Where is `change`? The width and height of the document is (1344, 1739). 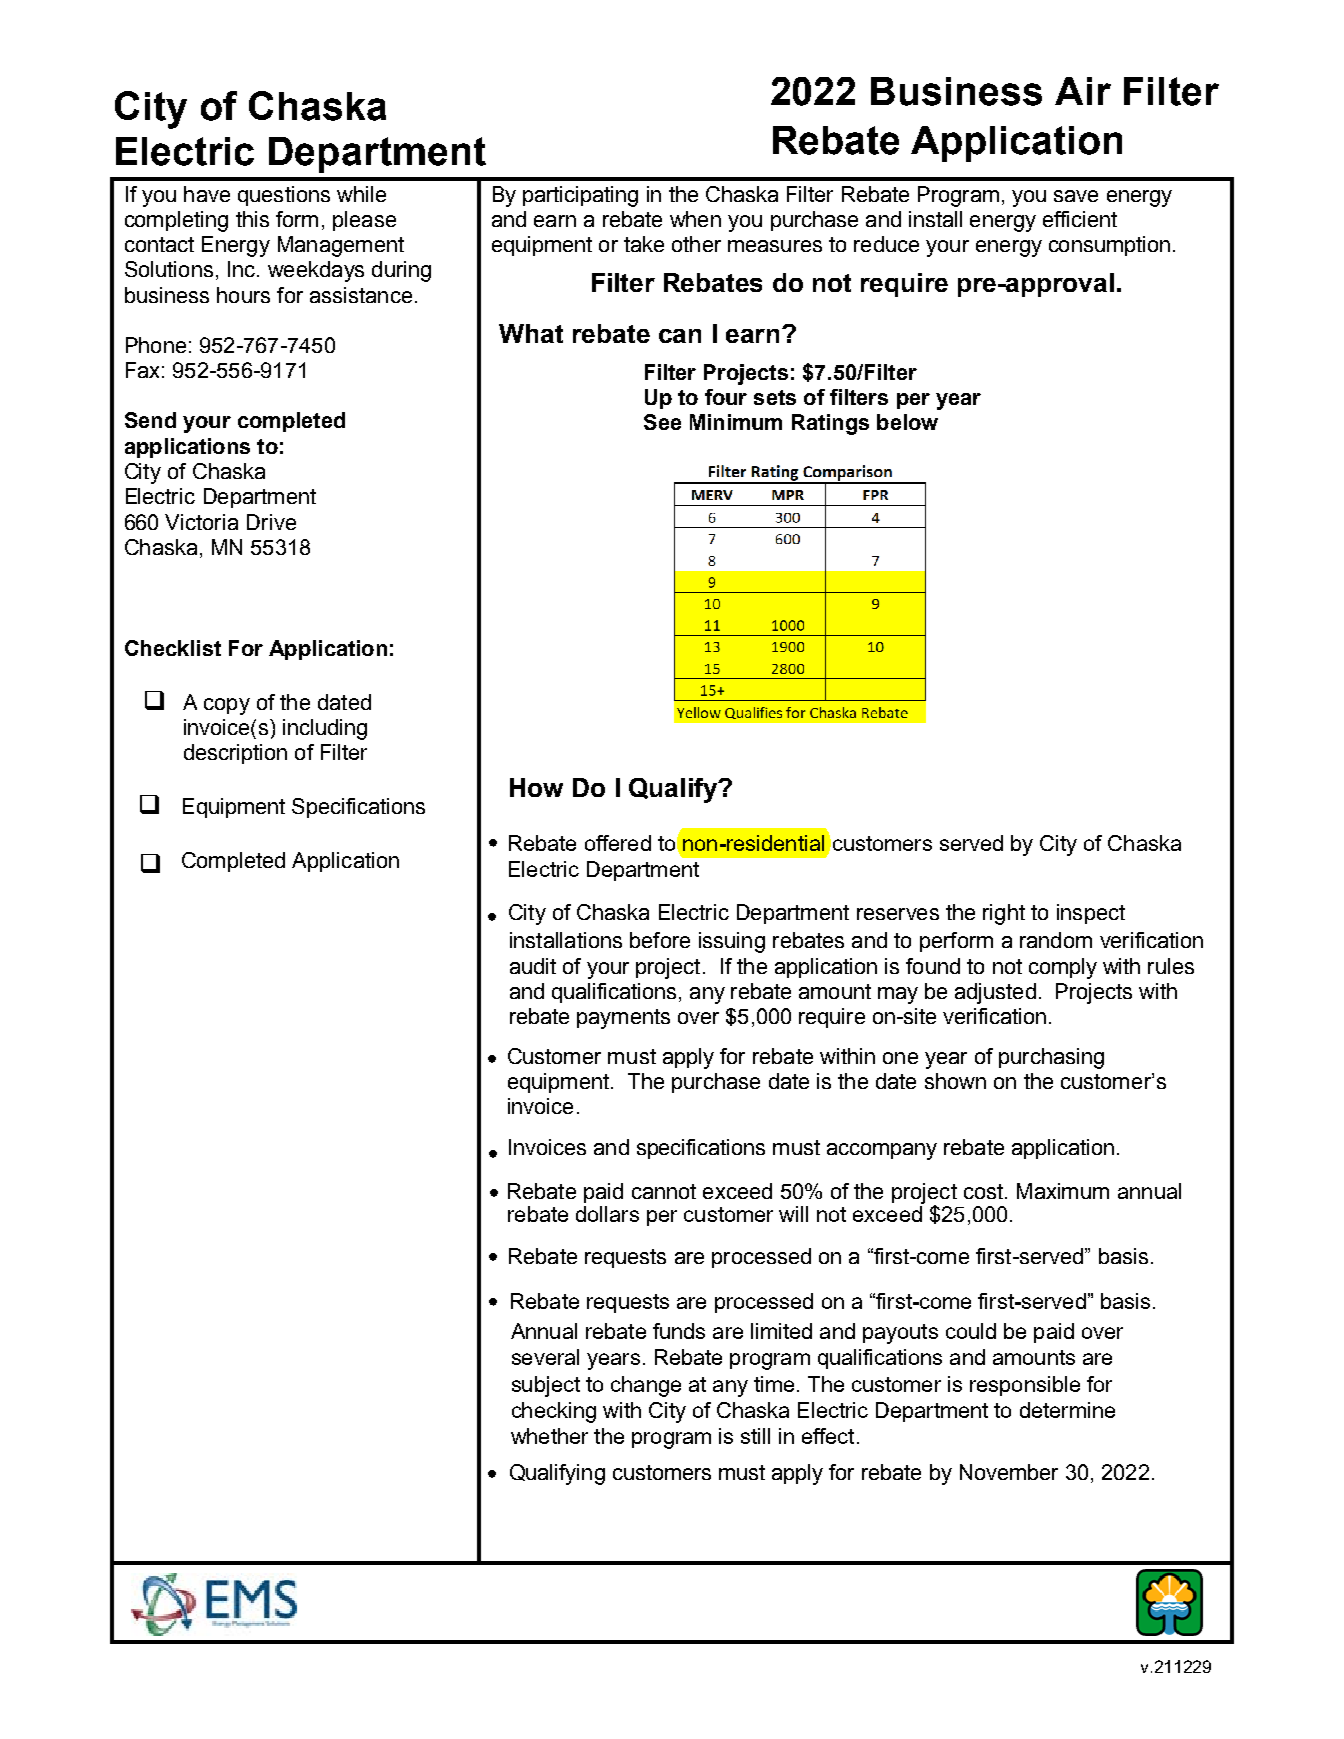
change is located at coordinates (646, 1386).
